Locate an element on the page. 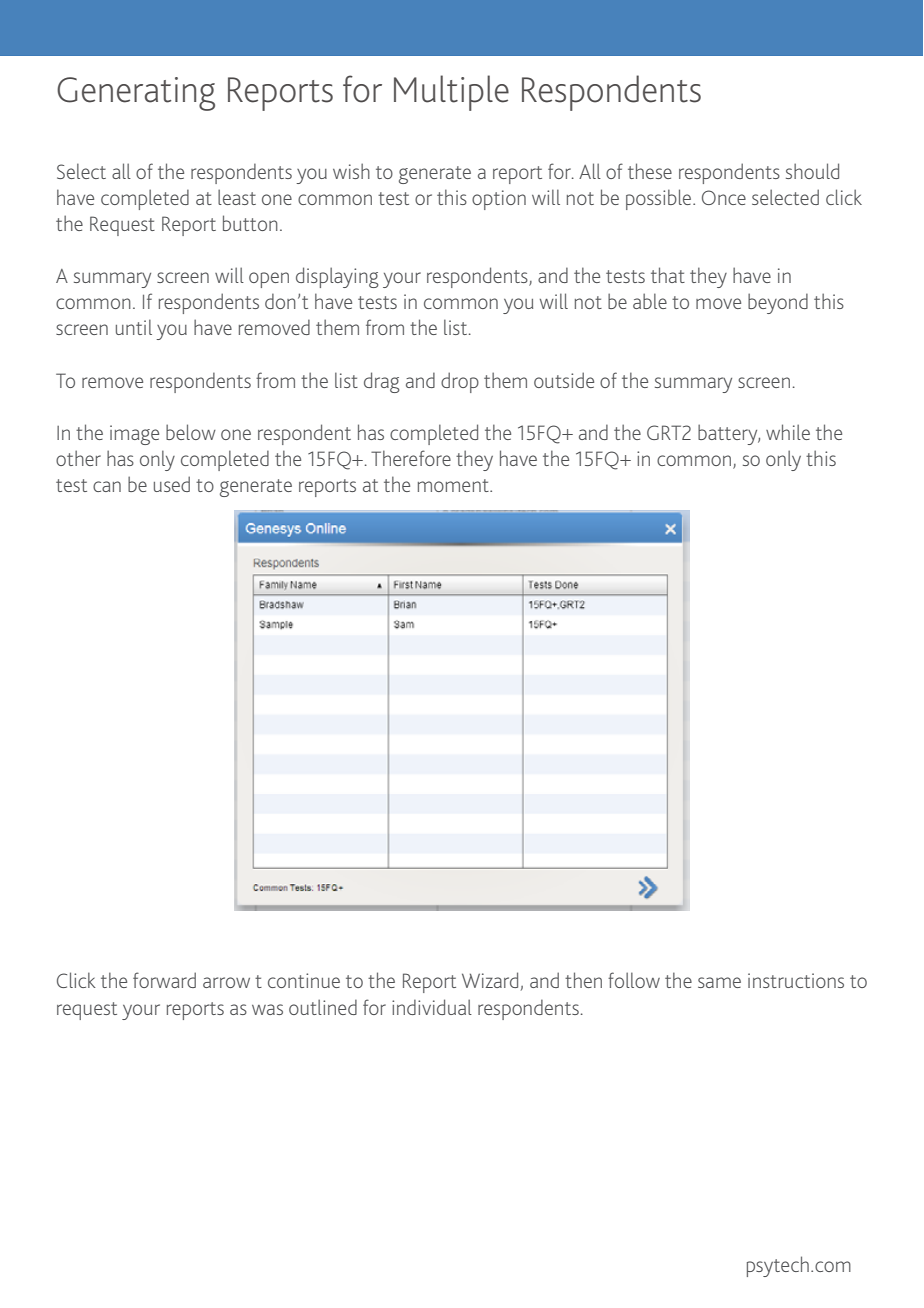  Multiple is located at coordinates (451, 93).
